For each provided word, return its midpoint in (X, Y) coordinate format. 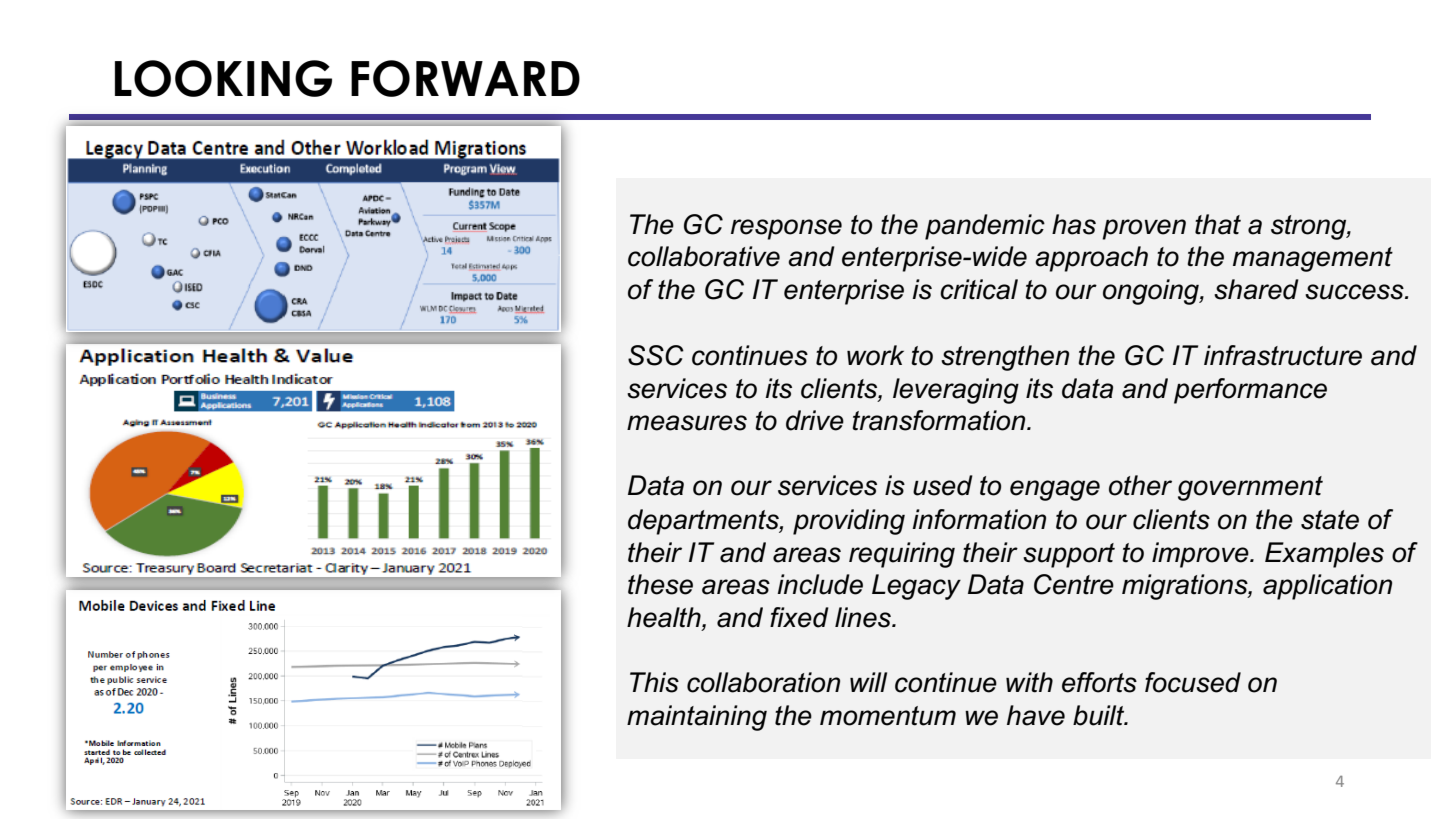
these (660, 584)
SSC (656, 355)
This (654, 682)
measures (687, 423)
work (875, 355)
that (1218, 224)
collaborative (704, 256)
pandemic (985, 227)
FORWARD (465, 78)
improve (1201, 555)
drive (815, 420)
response (786, 229)
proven (1144, 229)
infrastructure (1283, 355)
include (820, 584)
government (1250, 488)
